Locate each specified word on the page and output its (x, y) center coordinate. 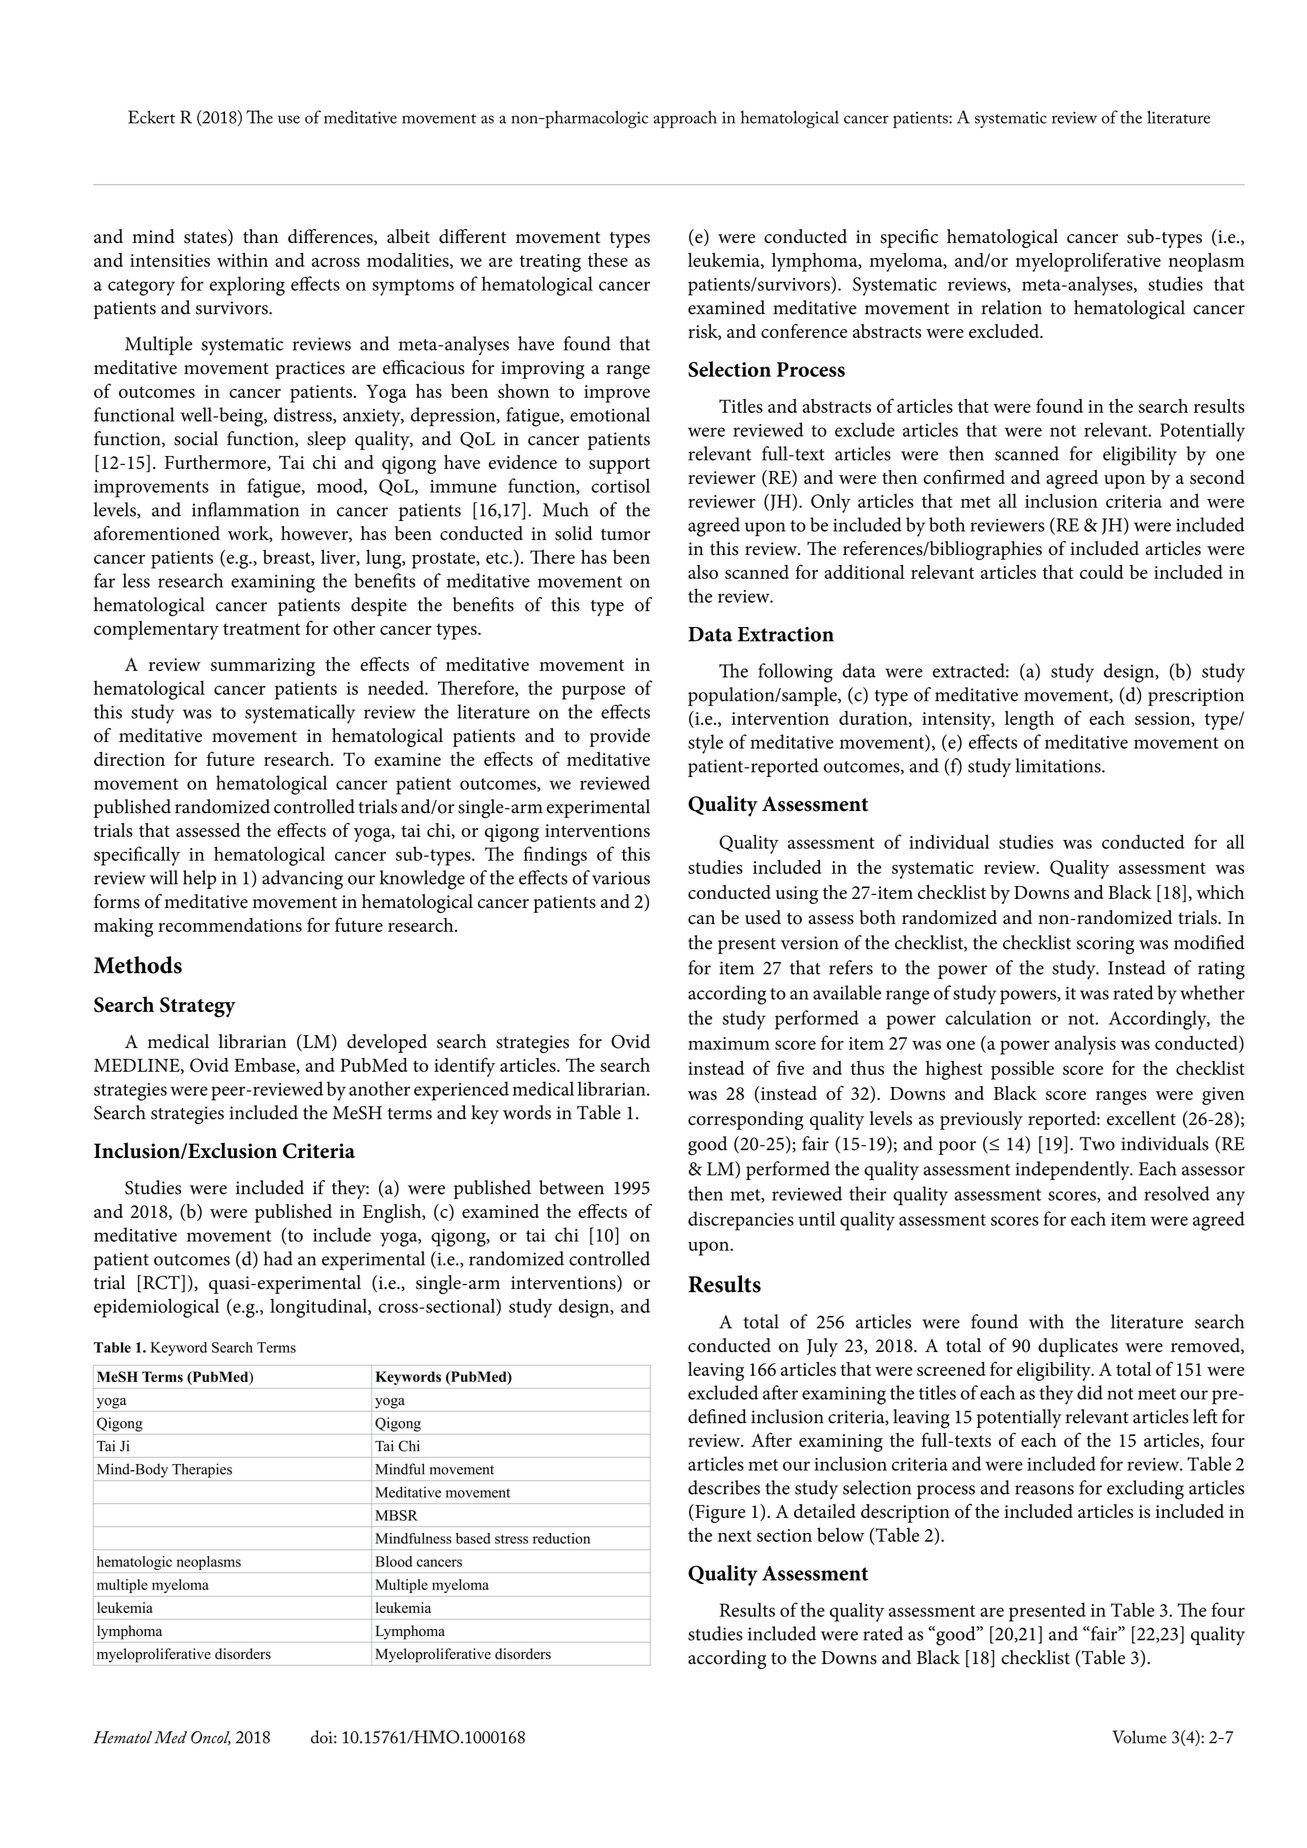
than (260, 236)
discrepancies (741, 1221)
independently (1074, 1171)
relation (1011, 307)
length (1029, 720)
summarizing (263, 667)
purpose (594, 692)
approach (685, 119)
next (735, 1536)
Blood (394, 1561)
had (278, 1258)
